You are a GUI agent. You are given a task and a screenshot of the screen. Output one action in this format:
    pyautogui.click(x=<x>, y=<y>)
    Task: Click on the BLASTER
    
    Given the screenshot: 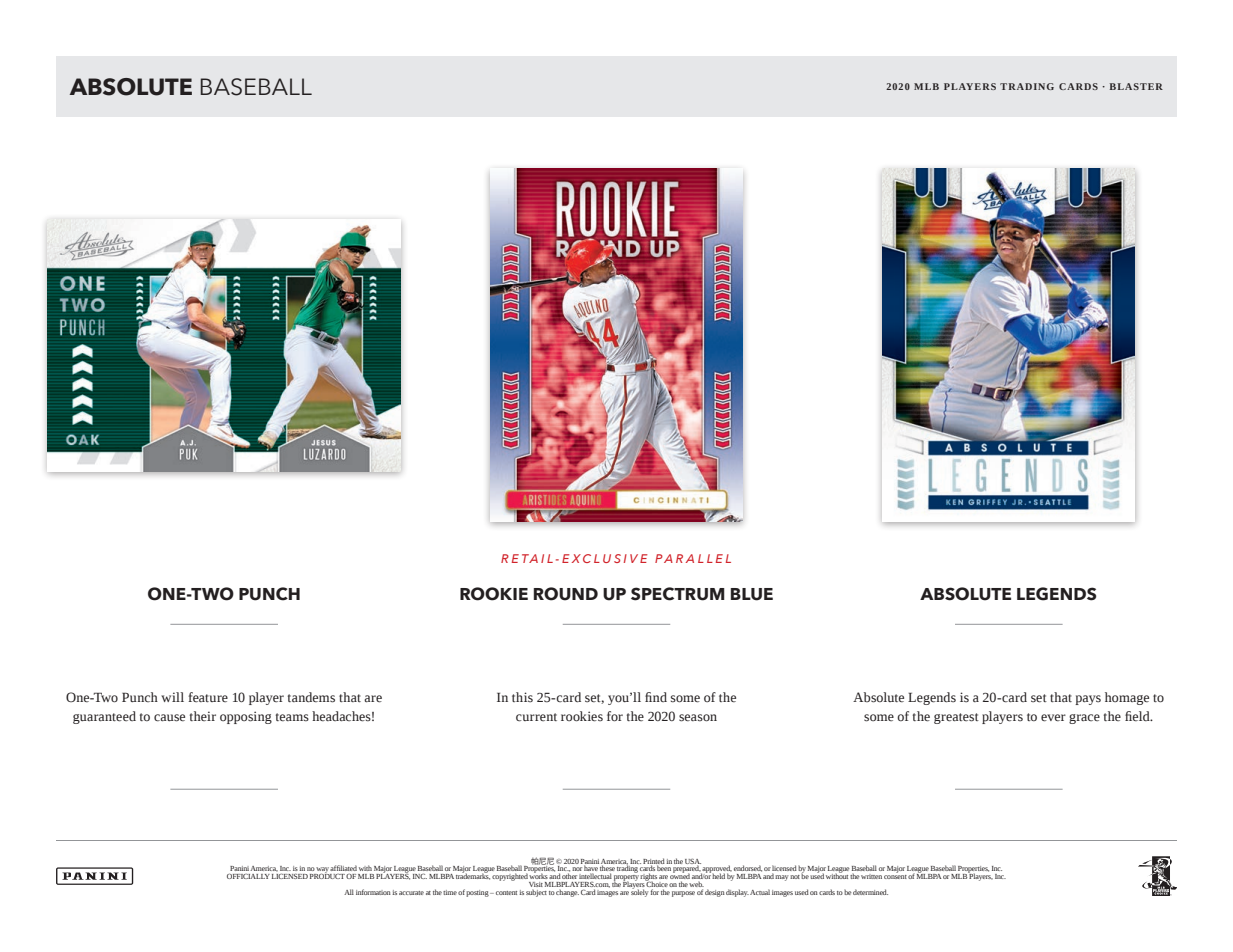 What is the action you would take?
    pyautogui.click(x=1136, y=86)
